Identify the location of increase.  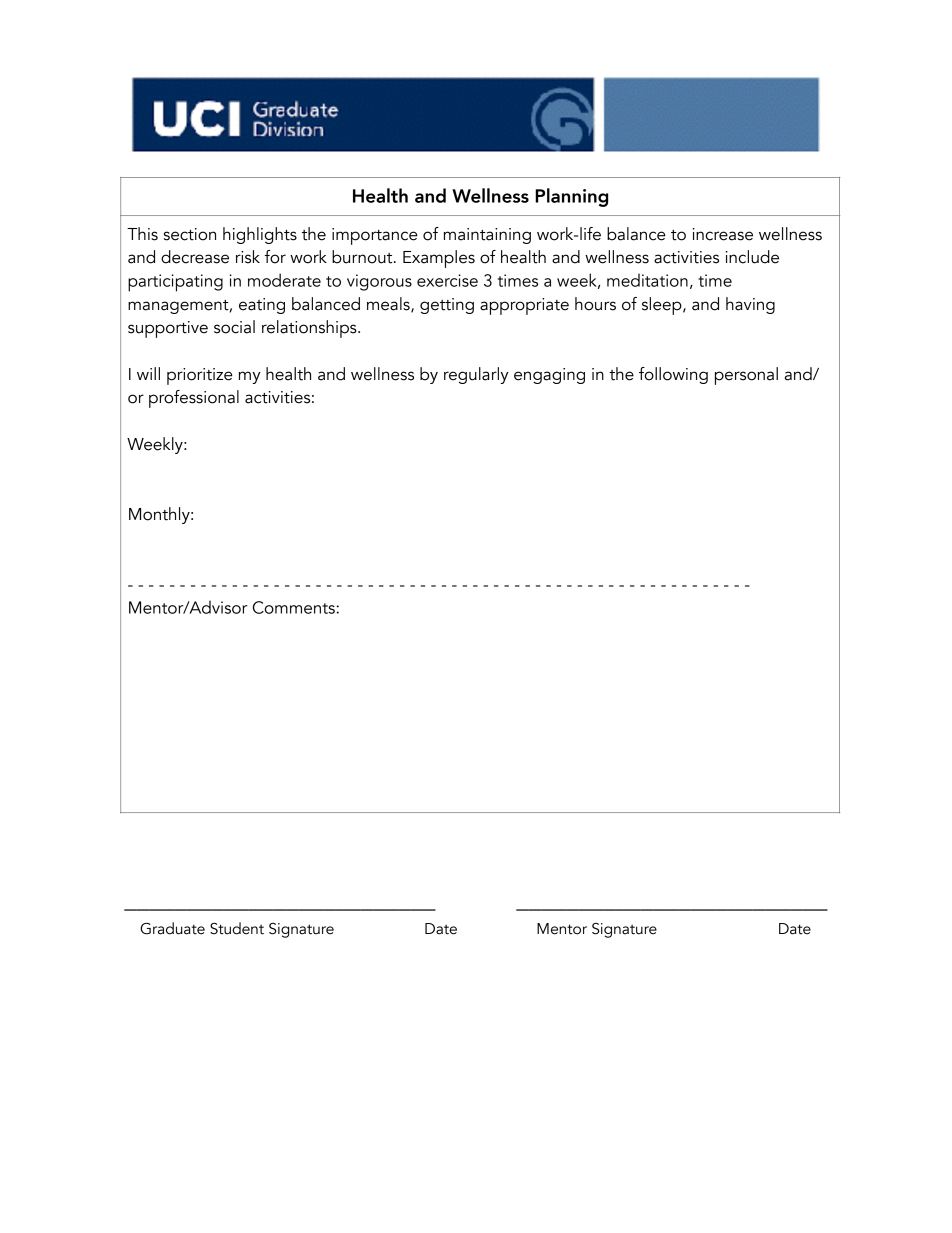
(722, 234).
